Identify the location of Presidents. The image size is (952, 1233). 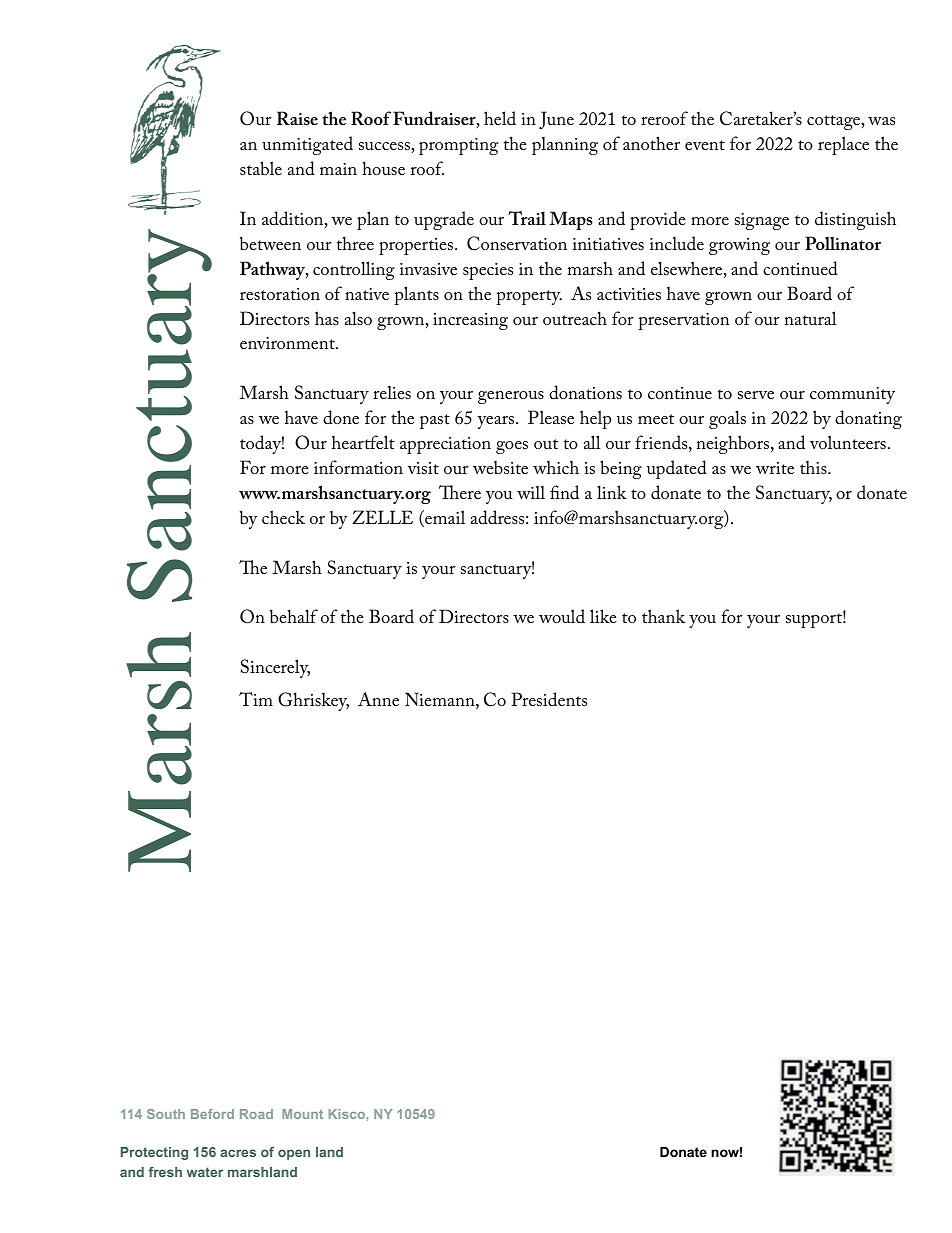
(549, 699).
